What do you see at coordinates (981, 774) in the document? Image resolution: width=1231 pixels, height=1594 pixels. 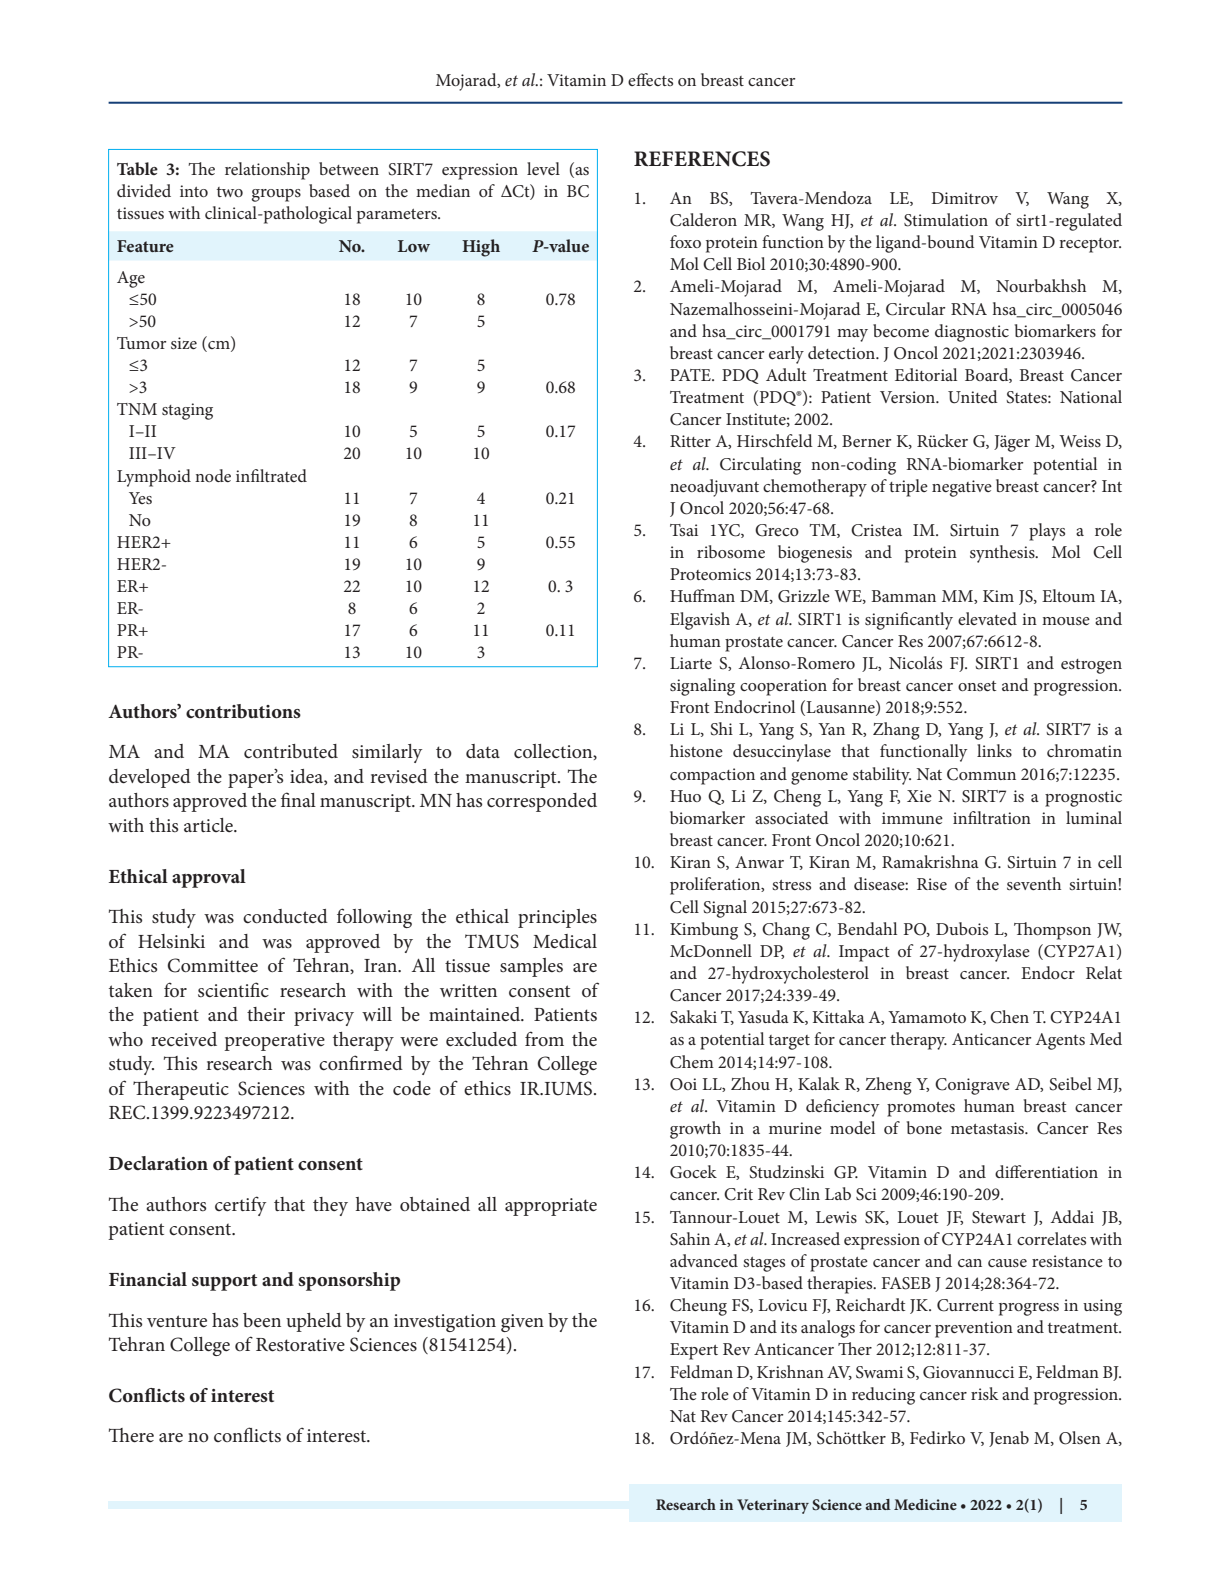 I see `Commun` at bounding box center [981, 774].
